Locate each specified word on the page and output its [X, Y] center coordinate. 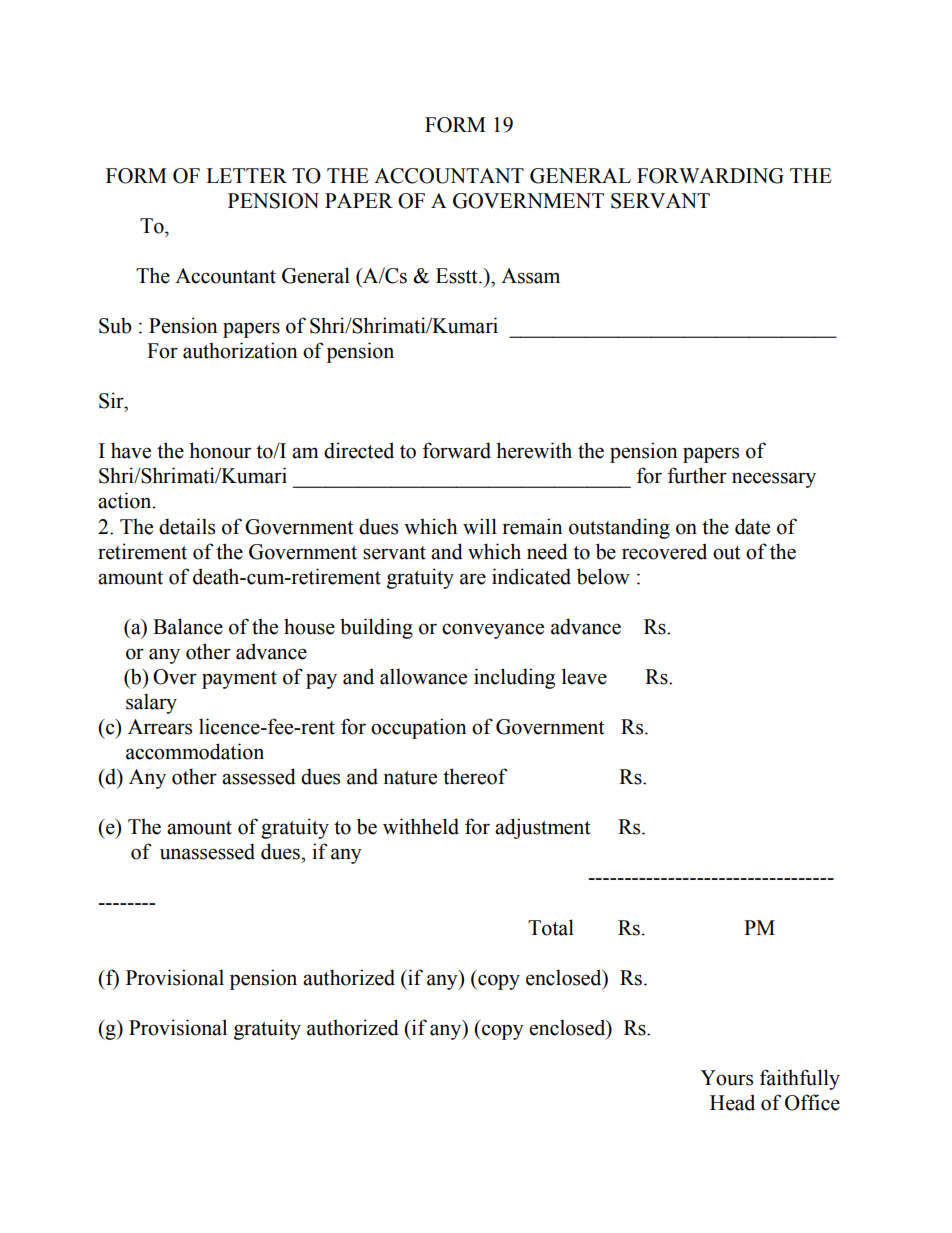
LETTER [246, 175]
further [697, 475]
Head [732, 1102]
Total [551, 927]
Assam [530, 276]
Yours [726, 1078]
